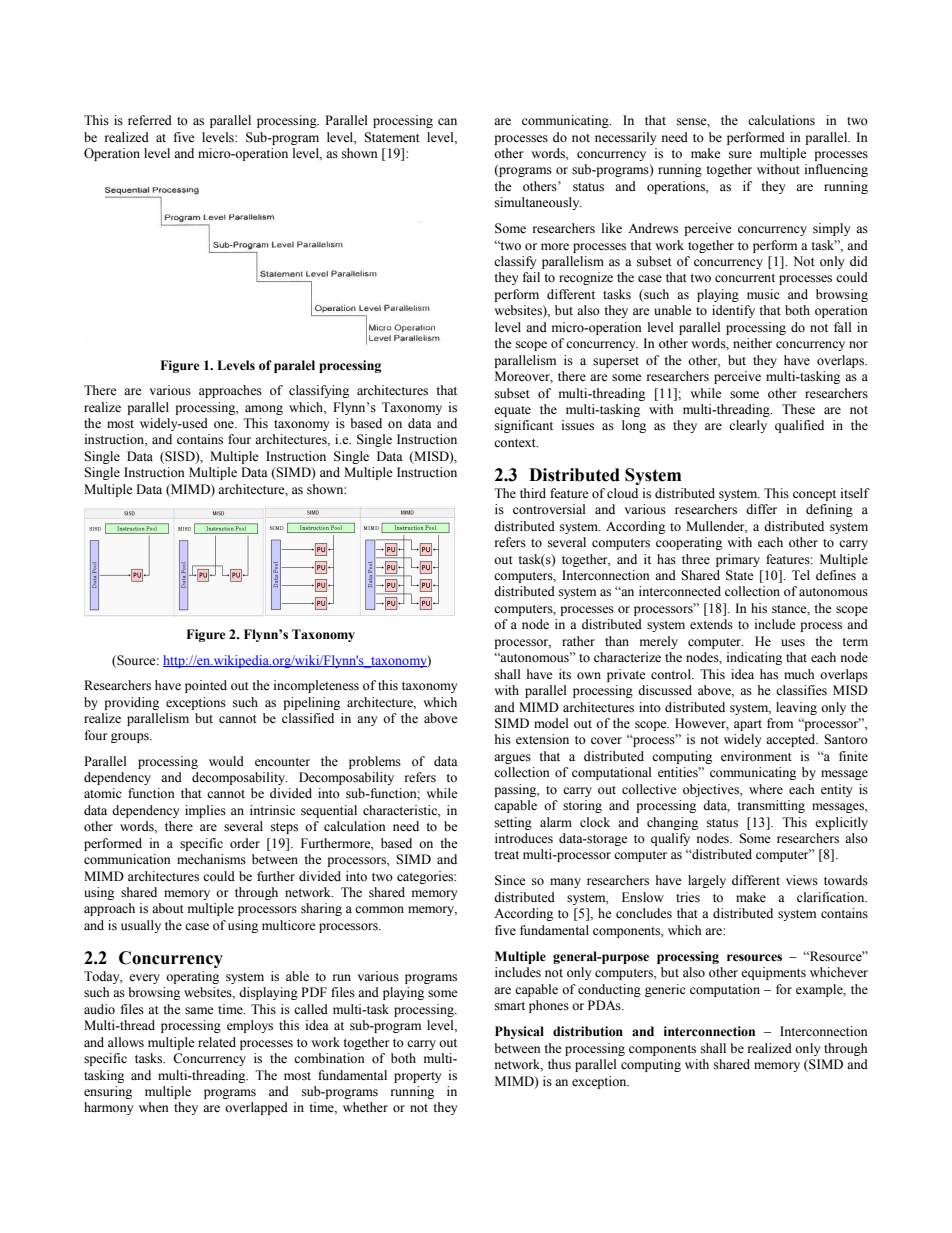 The height and width of the image is (1233, 952). I want to click on clearly, so click(748, 426).
